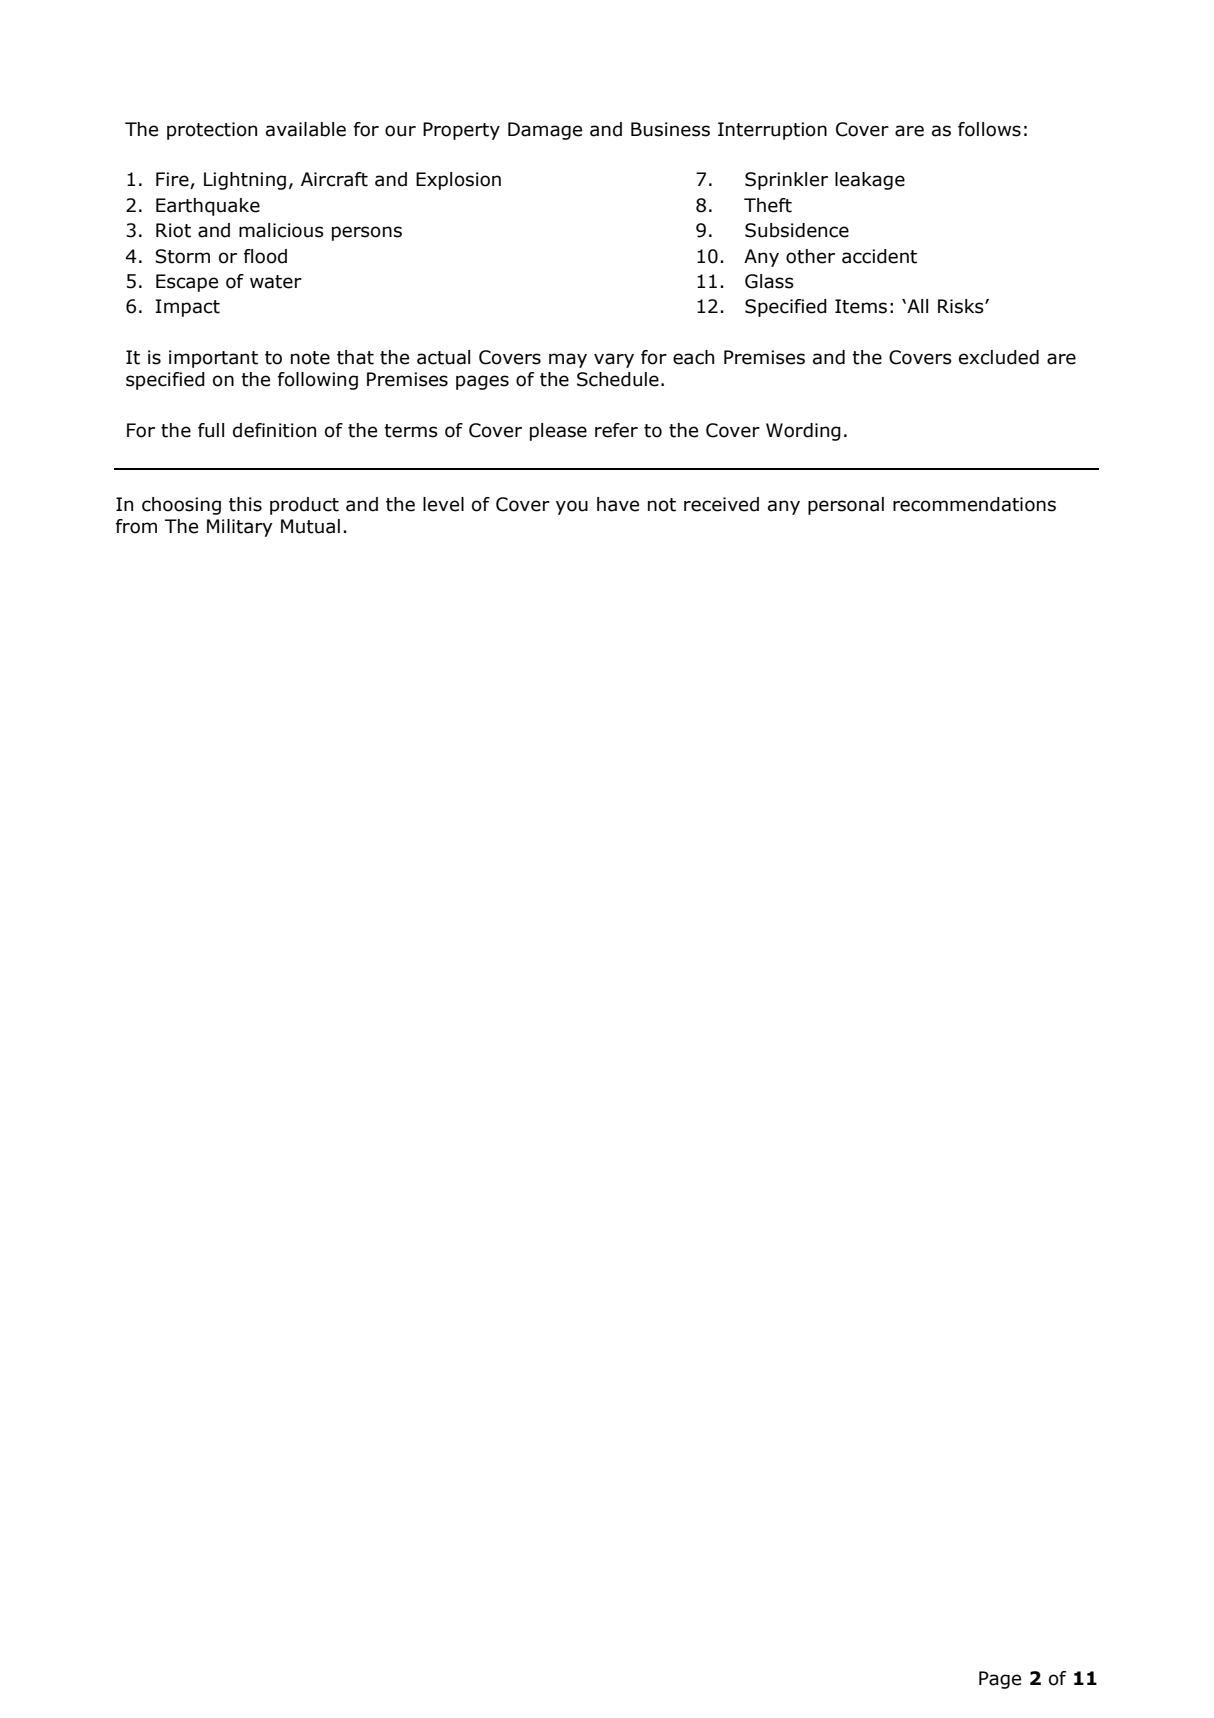 This page has width=1214, height=1718. Describe the element at coordinates (245, 504) in the page. I see `this` at that location.
